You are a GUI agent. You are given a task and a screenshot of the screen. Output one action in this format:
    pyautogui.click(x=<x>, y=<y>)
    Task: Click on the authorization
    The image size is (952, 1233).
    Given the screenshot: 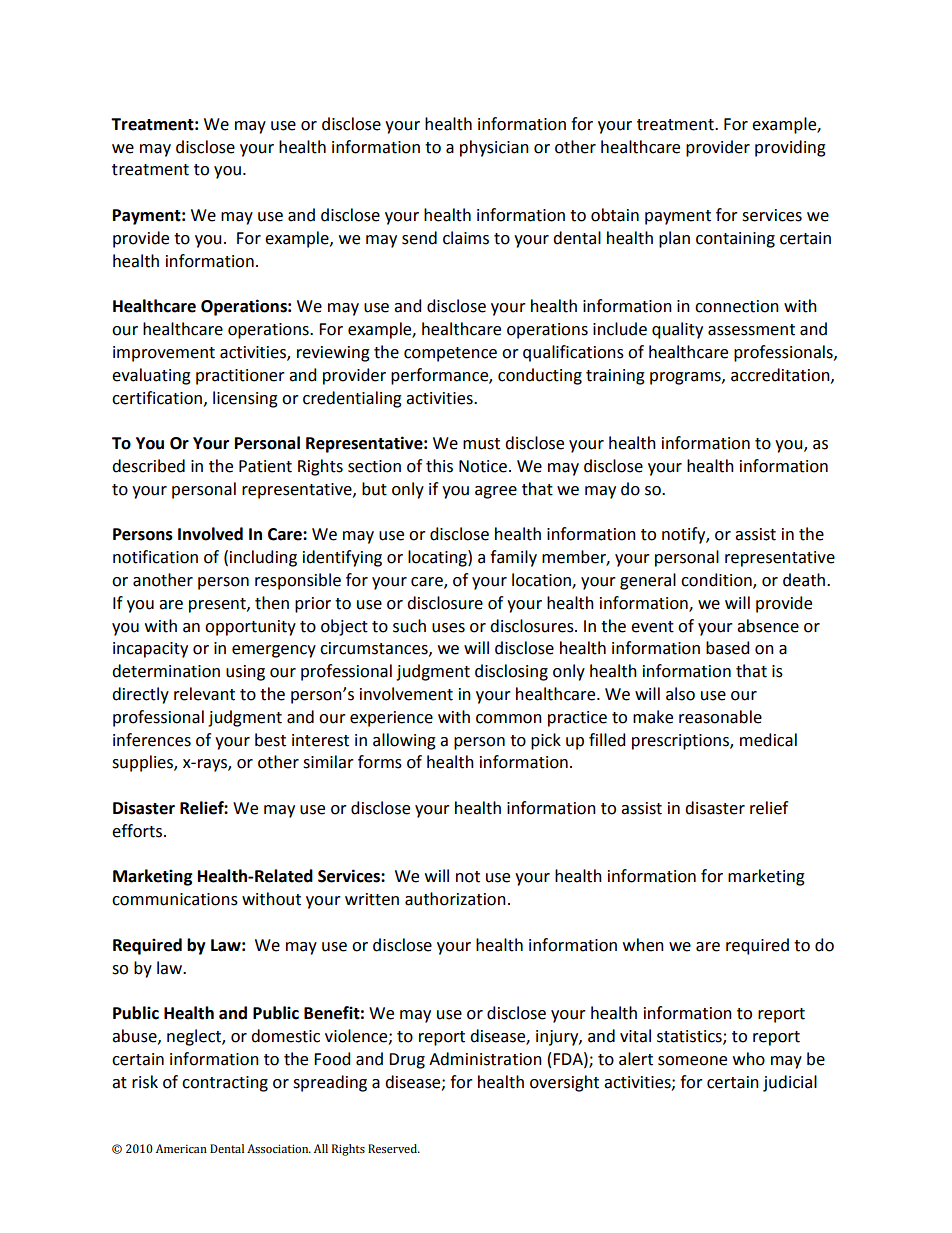 What is the action you would take?
    pyautogui.click(x=455, y=899)
